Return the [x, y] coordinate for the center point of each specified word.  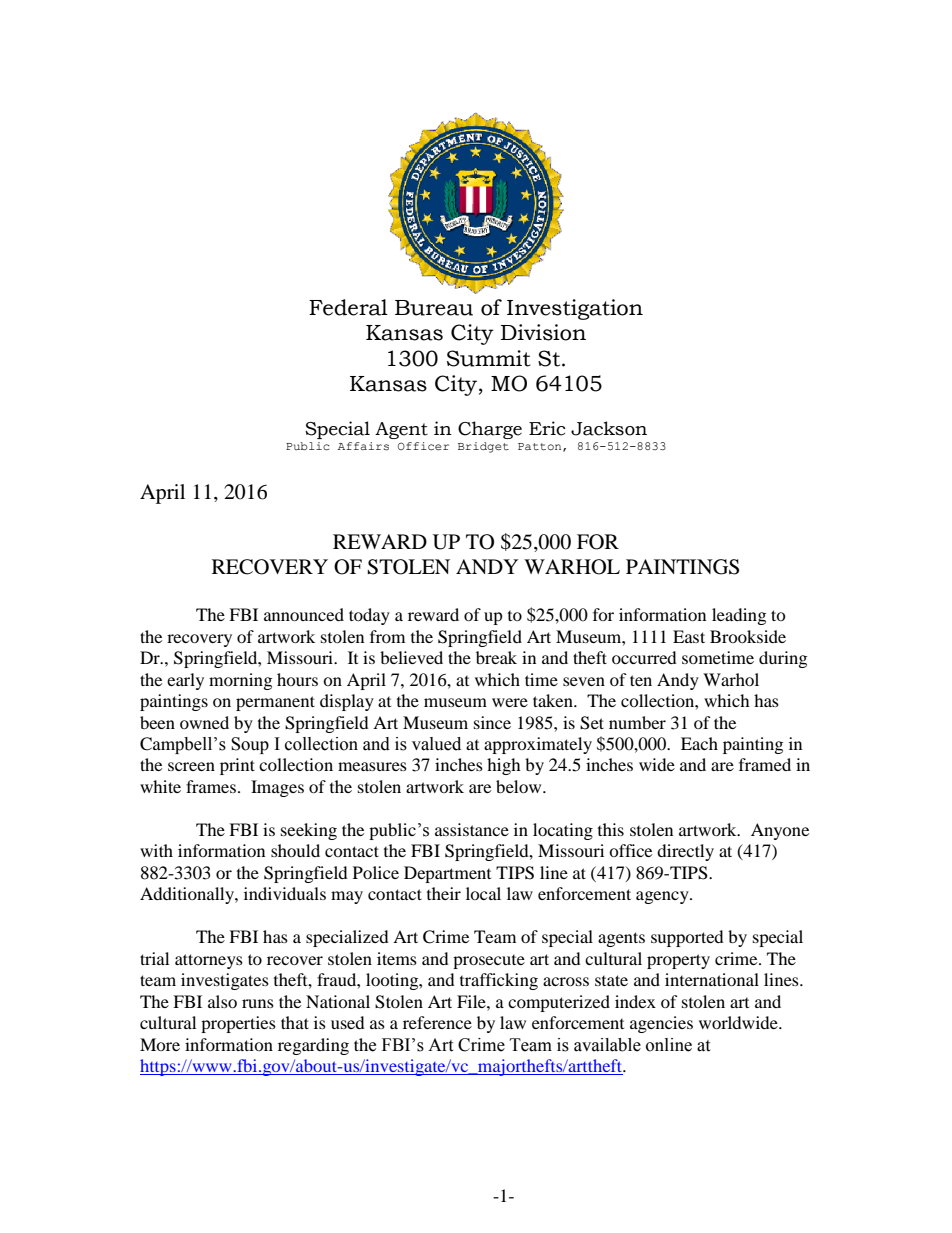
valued [436, 744]
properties [238, 1024]
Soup [250, 745]
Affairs [363, 446]
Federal [348, 307]
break [496, 657]
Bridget [483, 447]
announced [304, 614]
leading [739, 616]
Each [699, 743]
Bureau [434, 308]
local [483, 893]
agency [663, 897]
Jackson [609, 428]
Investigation [575, 309]
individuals [285, 893]
